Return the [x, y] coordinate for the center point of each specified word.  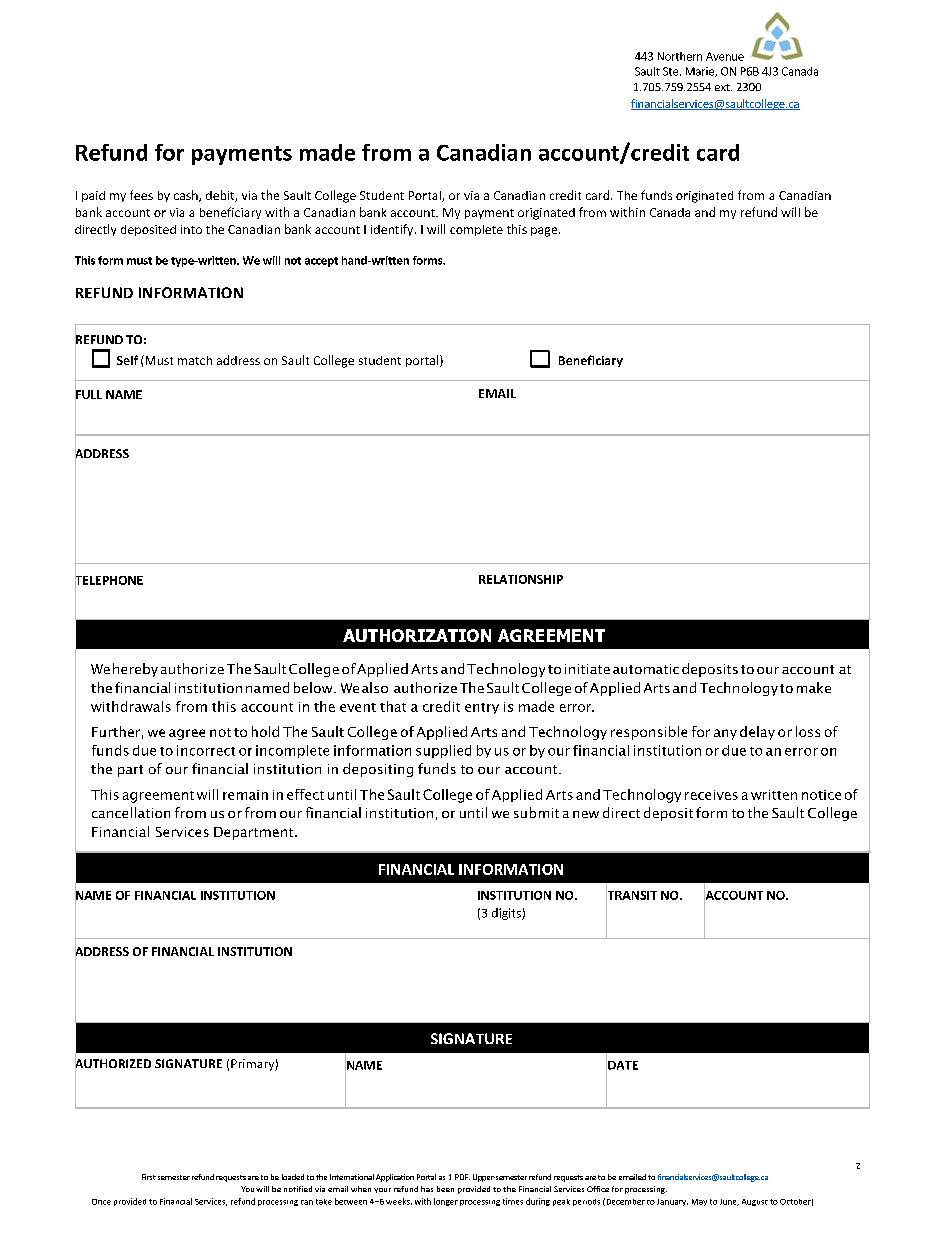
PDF [462, 1177]
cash [187, 196]
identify [393, 230]
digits [507, 914]
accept [321, 262]
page [545, 232]
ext [723, 87]
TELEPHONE [109, 580]
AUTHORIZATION [417, 635]
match [195, 360]
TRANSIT [631, 895]
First [149, 1177]
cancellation [131, 812]
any [725, 734]
